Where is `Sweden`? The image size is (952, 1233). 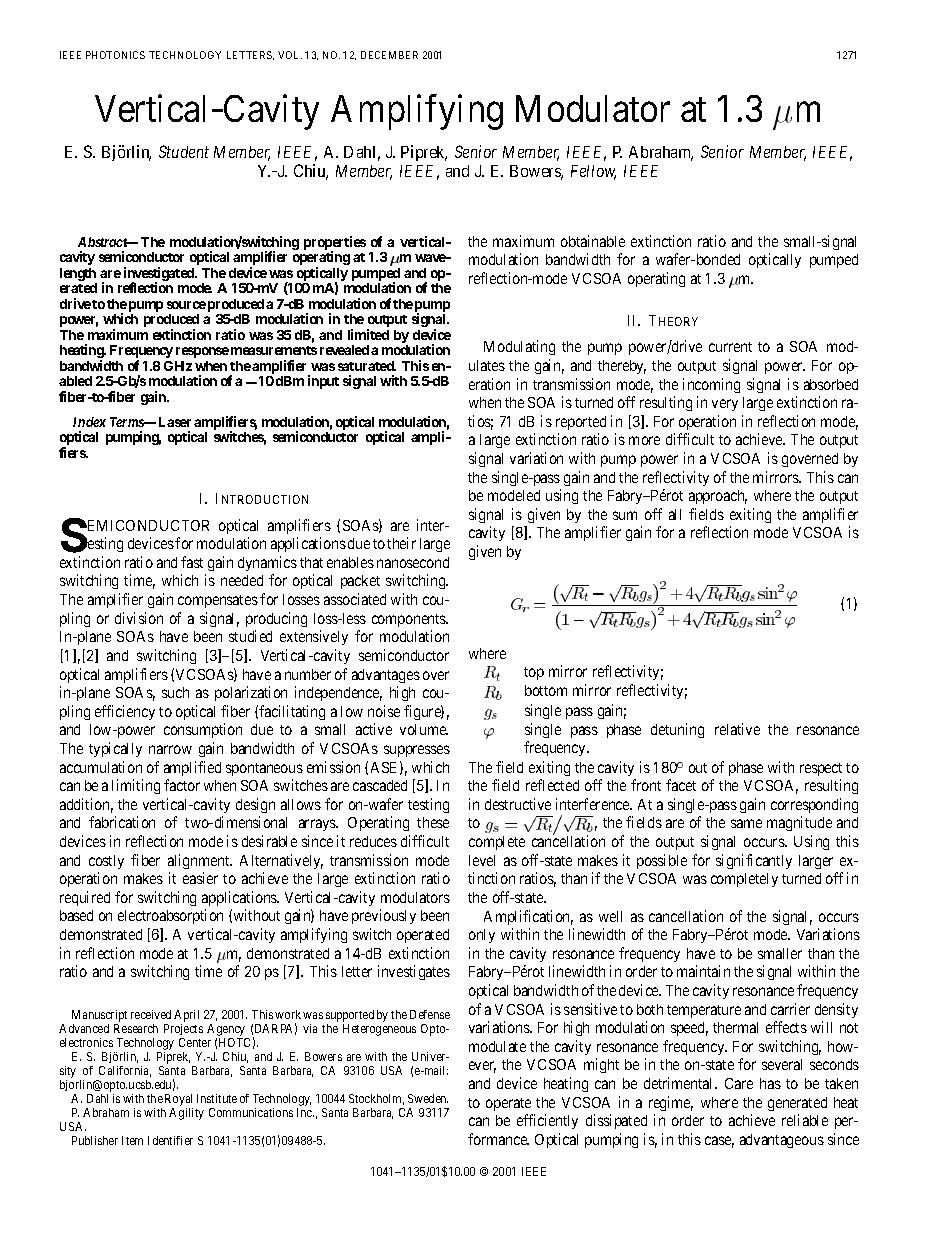 Sweden is located at coordinates (428, 1098).
